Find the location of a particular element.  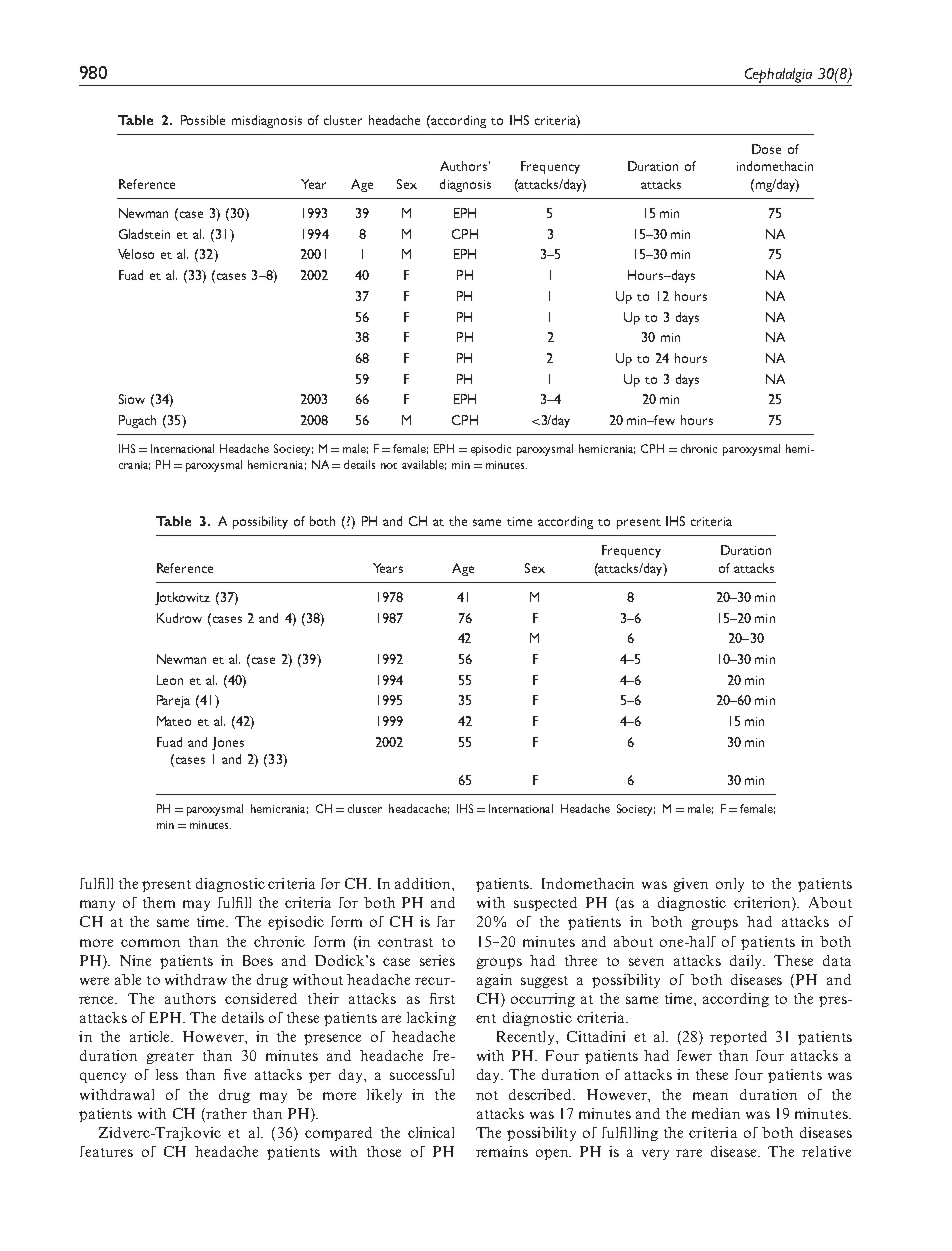

Possible is located at coordinates (203, 120).
